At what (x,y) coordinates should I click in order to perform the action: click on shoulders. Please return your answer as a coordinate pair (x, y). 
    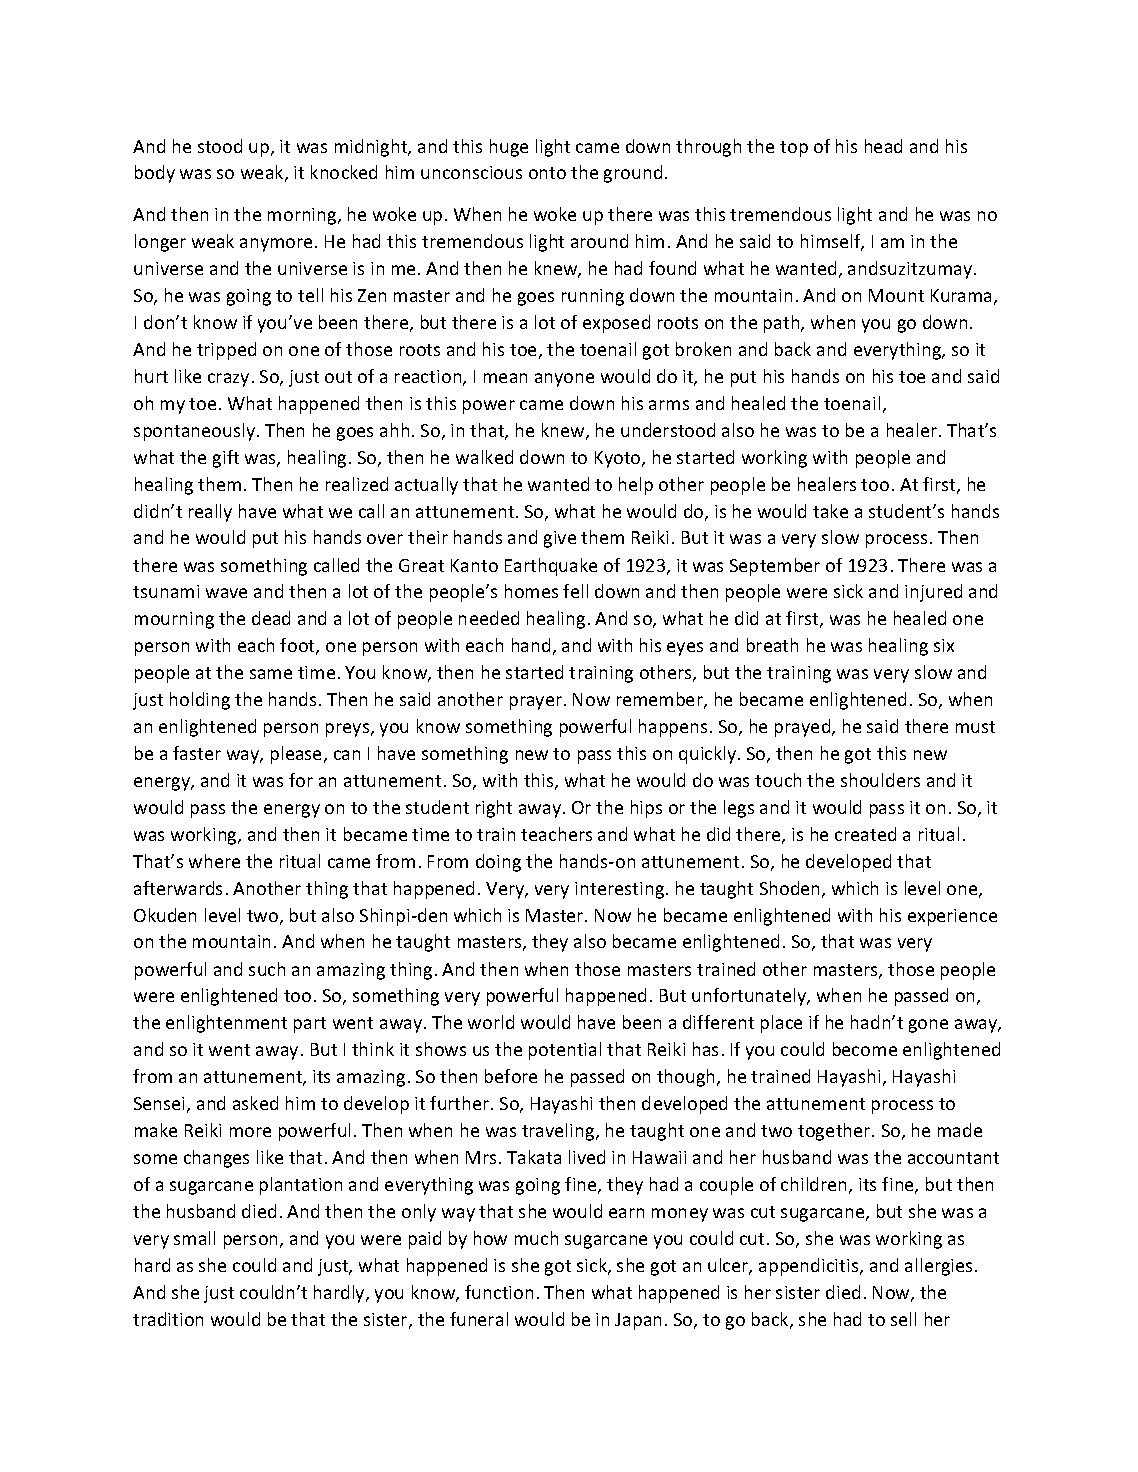
    Looking at the image, I should click on (880, 780).
